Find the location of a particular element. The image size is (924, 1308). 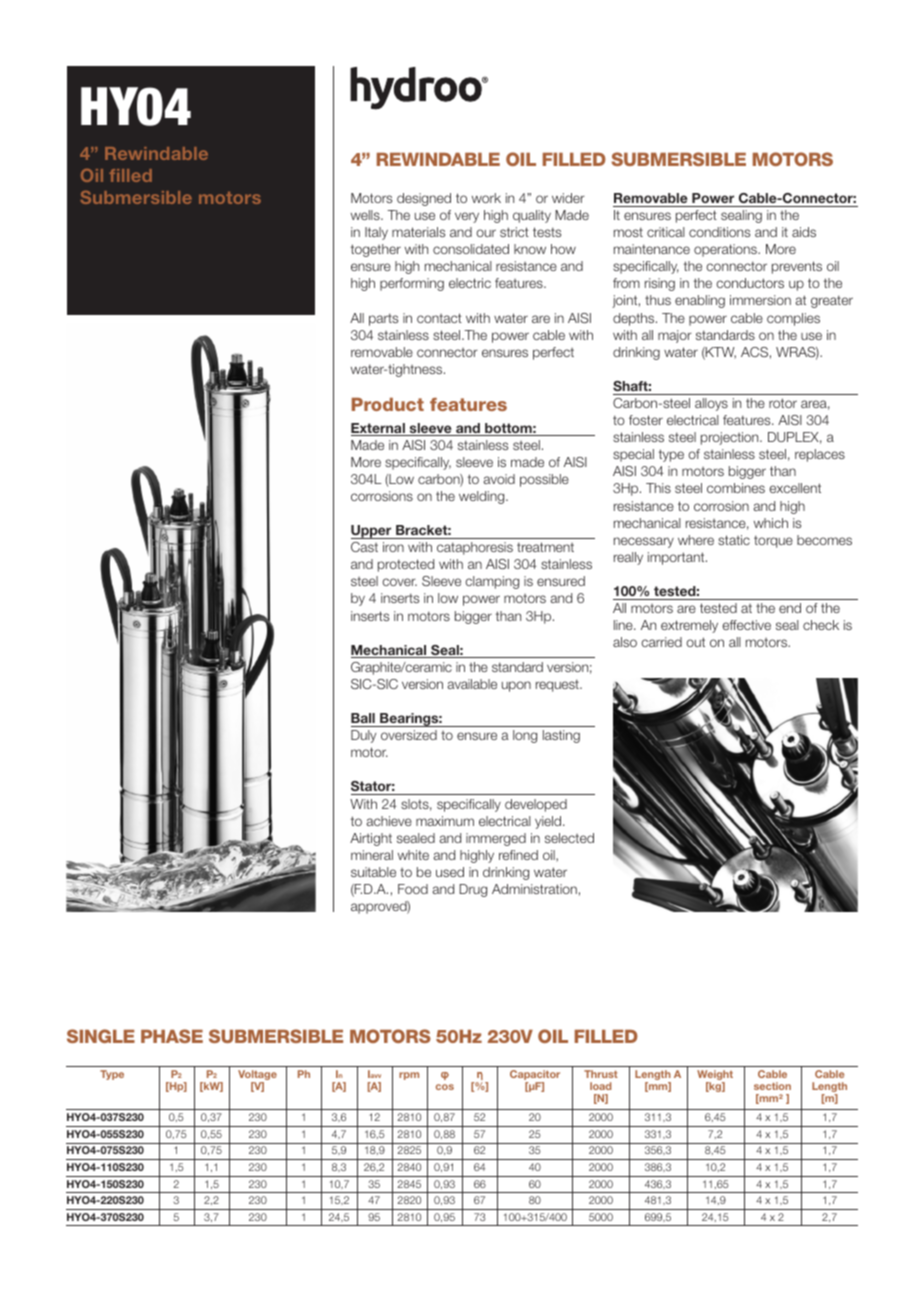

available is located at coordinates (472, 684).
